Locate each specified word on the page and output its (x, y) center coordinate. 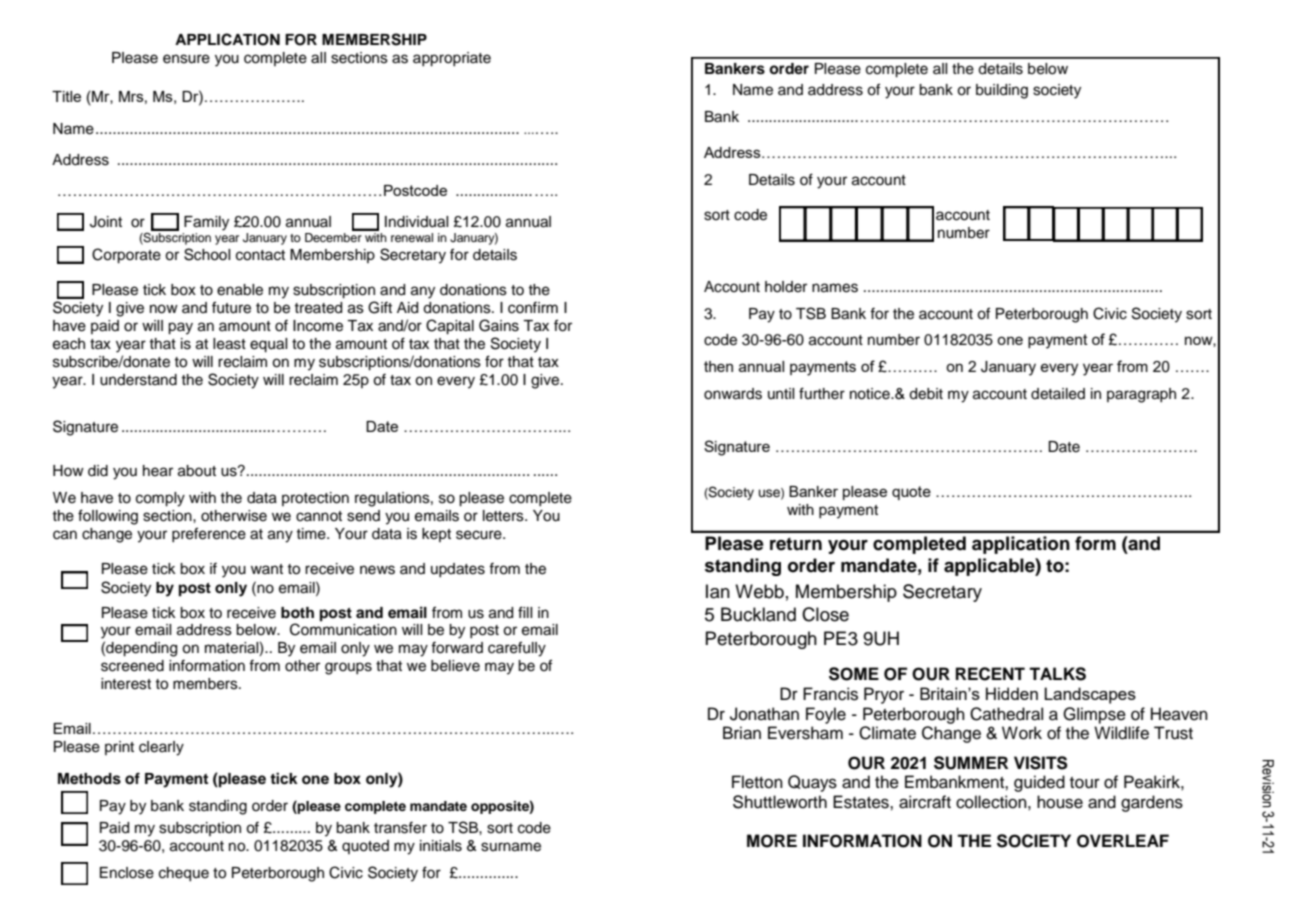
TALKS (1057, 674)
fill (525, 612)
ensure (186, 59)
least (229, 344)
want (267, 569)
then (718, 366)
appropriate (452, 59)
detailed (1058, 394)
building (1002, 91)
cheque (184, 874)
